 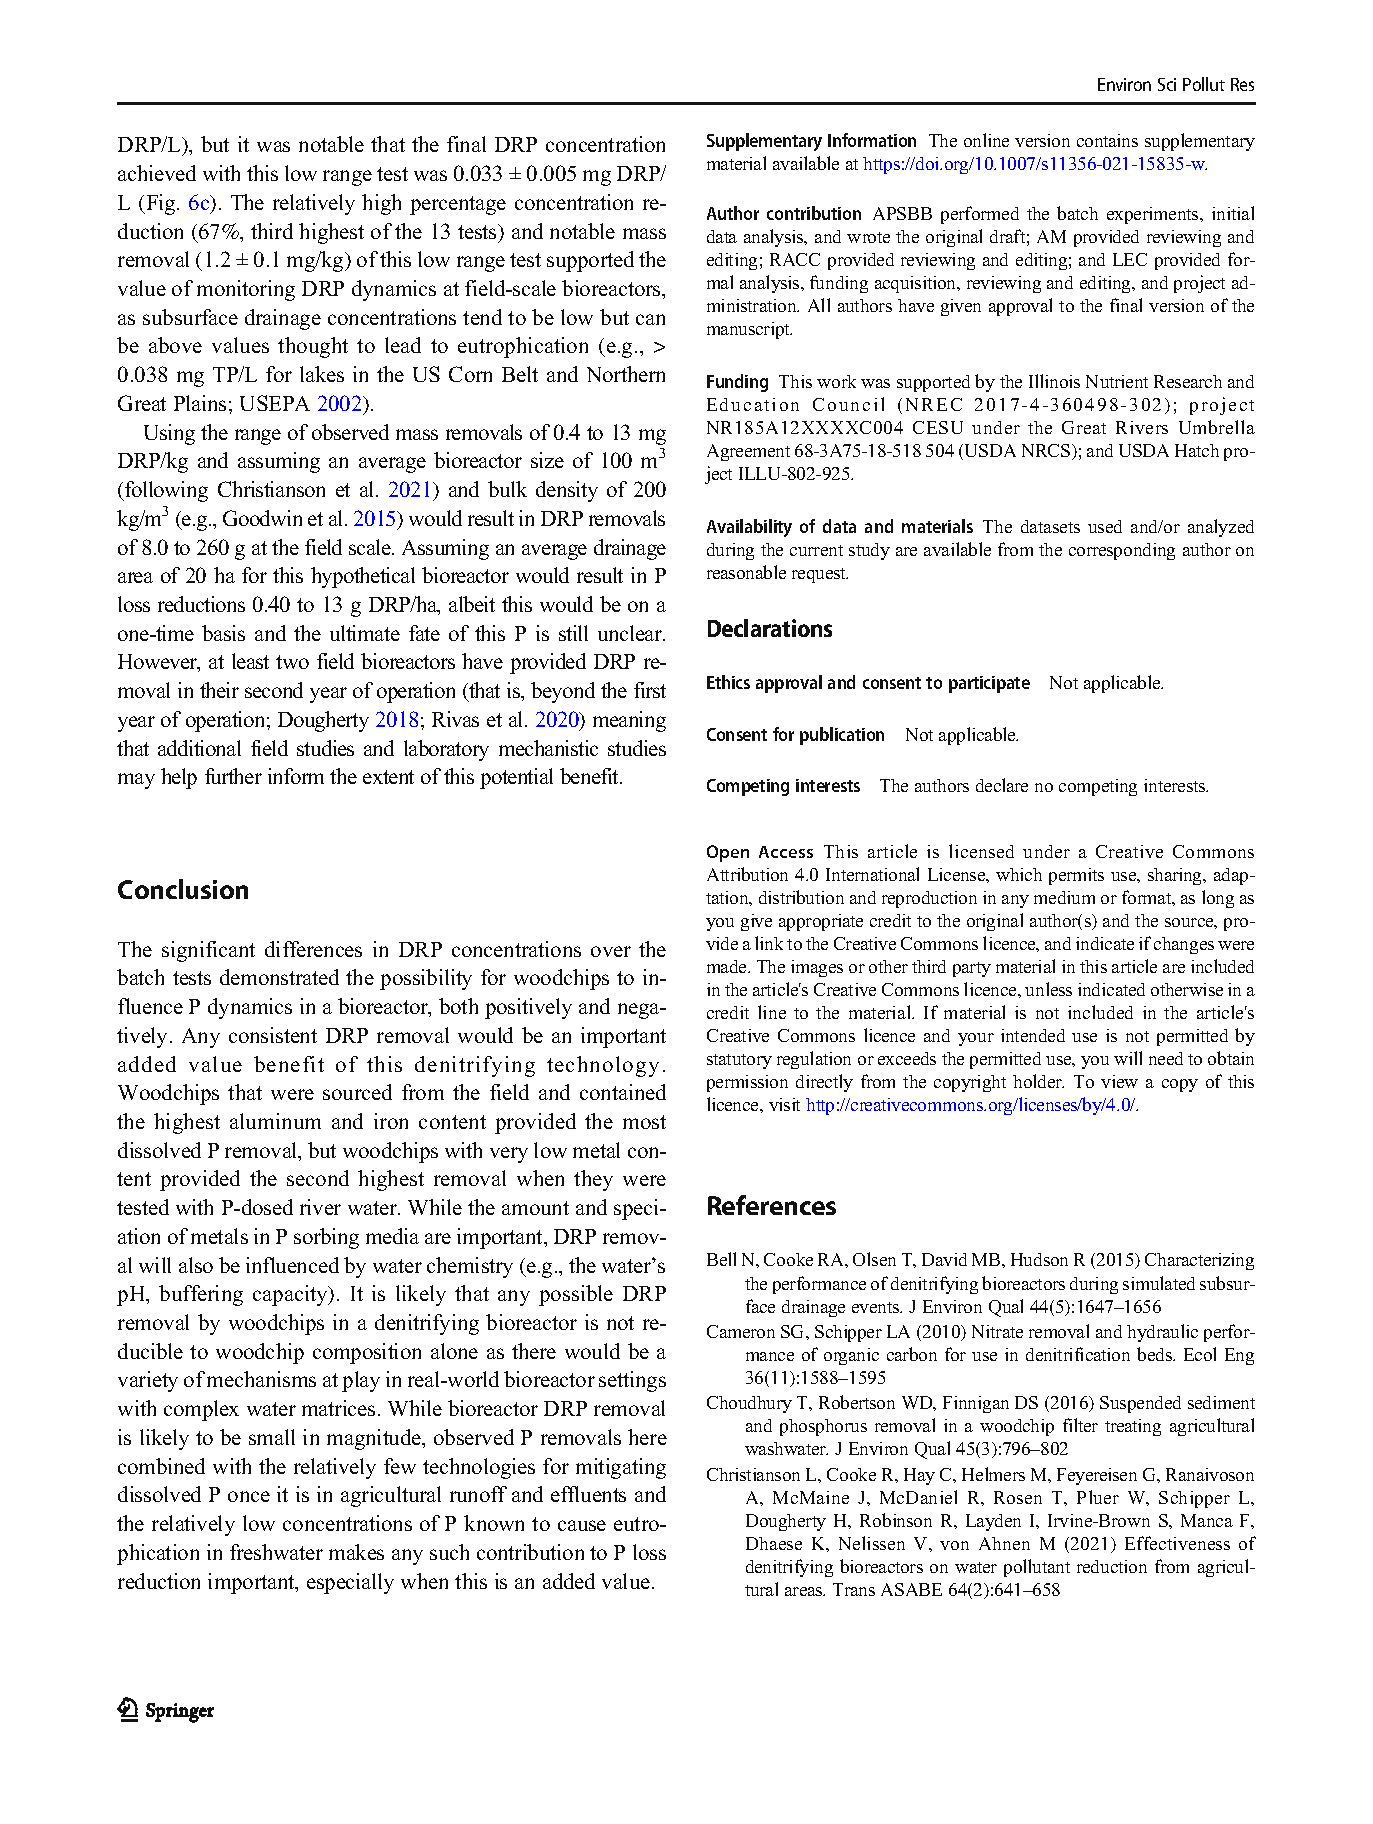 I want to click on wrote, so click(x=868, y=237).
